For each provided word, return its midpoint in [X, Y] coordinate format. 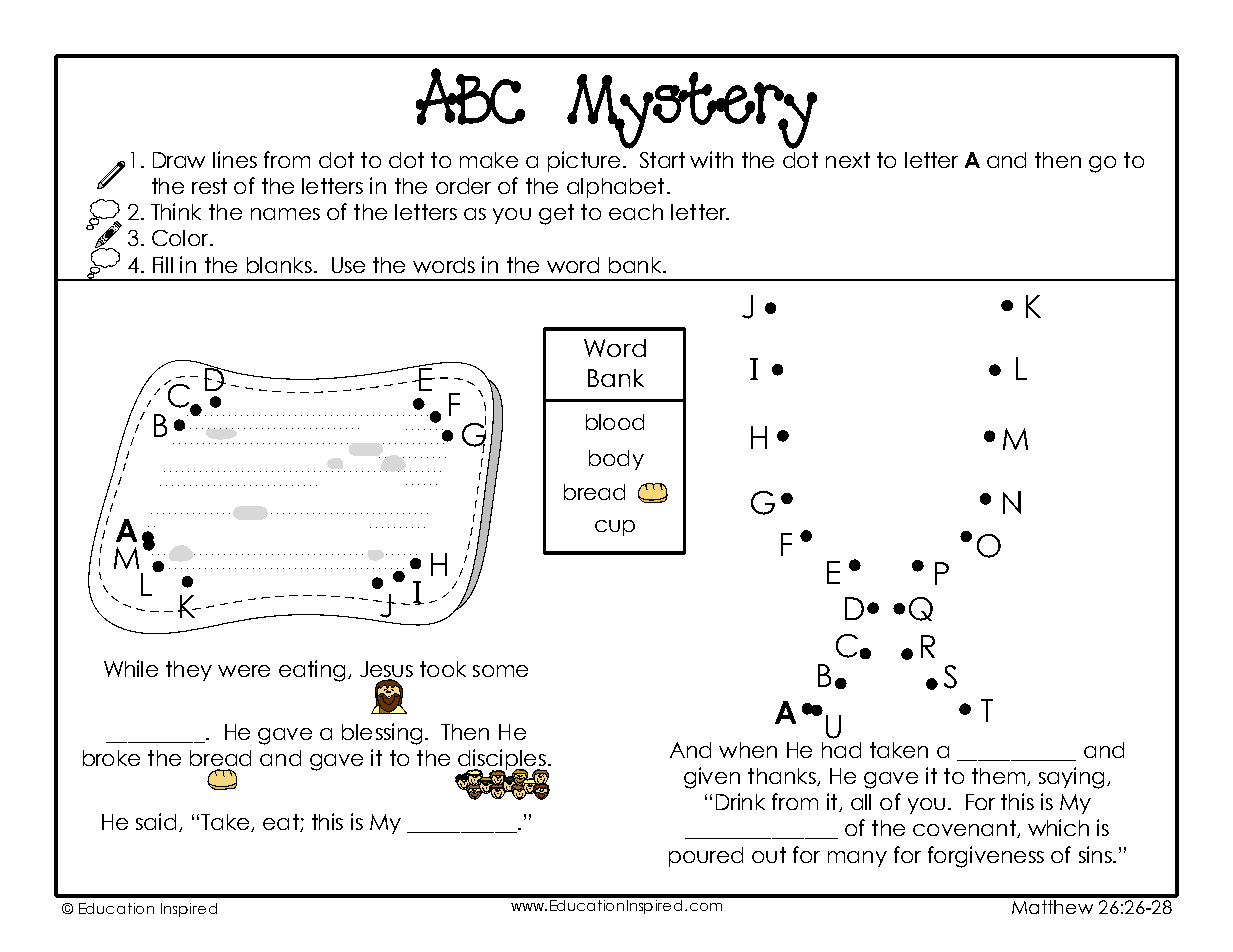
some [500, 671]
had [841, 750]
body [616, 460]
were [244, 671]
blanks [279, 265]
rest [209, 186]
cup [615, 528]
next [848, 160]
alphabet [615, 188]
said [156, 821]
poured [706, 857]
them [1000, 777]
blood [615, 422]
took [443, 669]
